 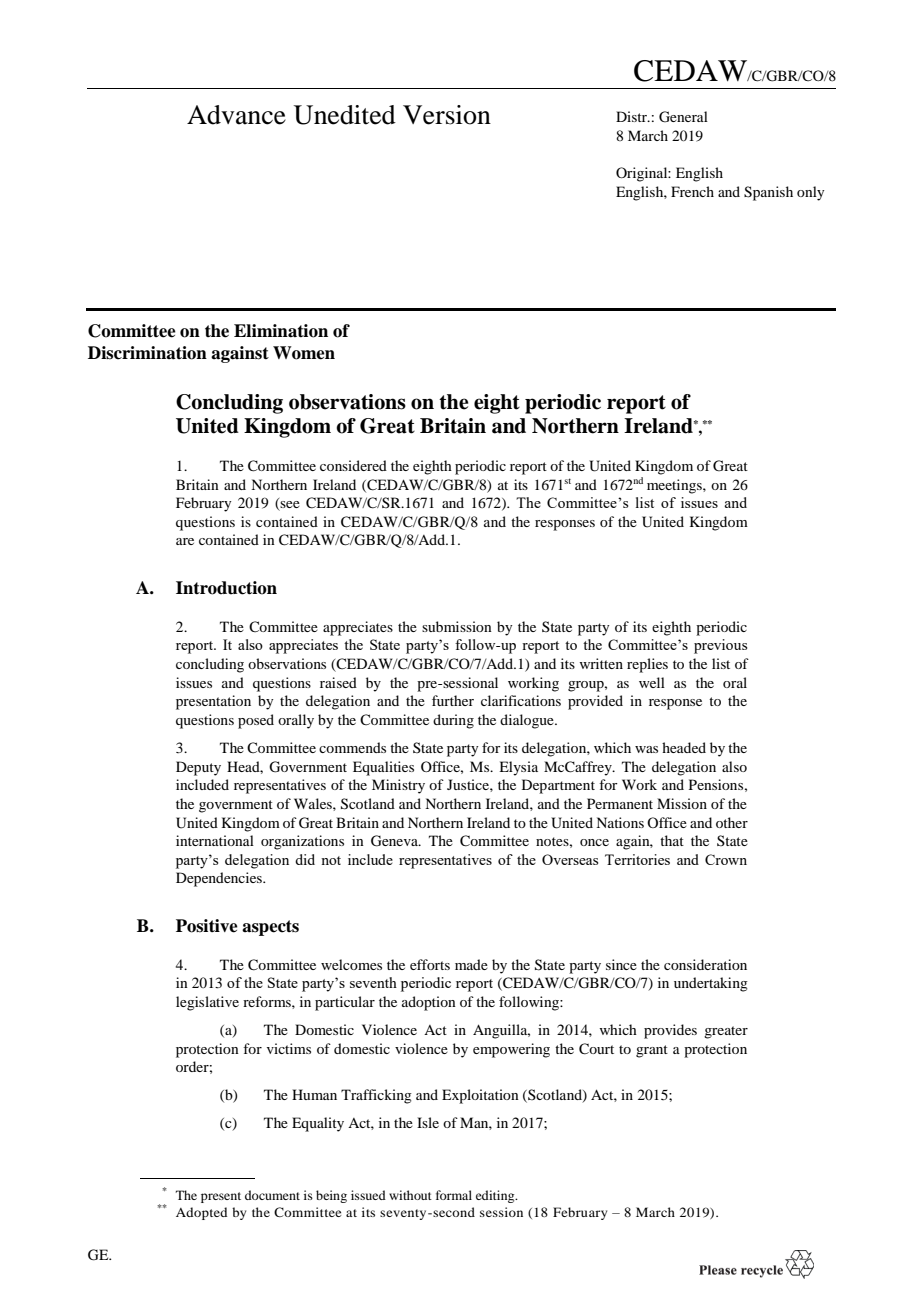 I want to click on Advance, so click(x=236, y=115).
